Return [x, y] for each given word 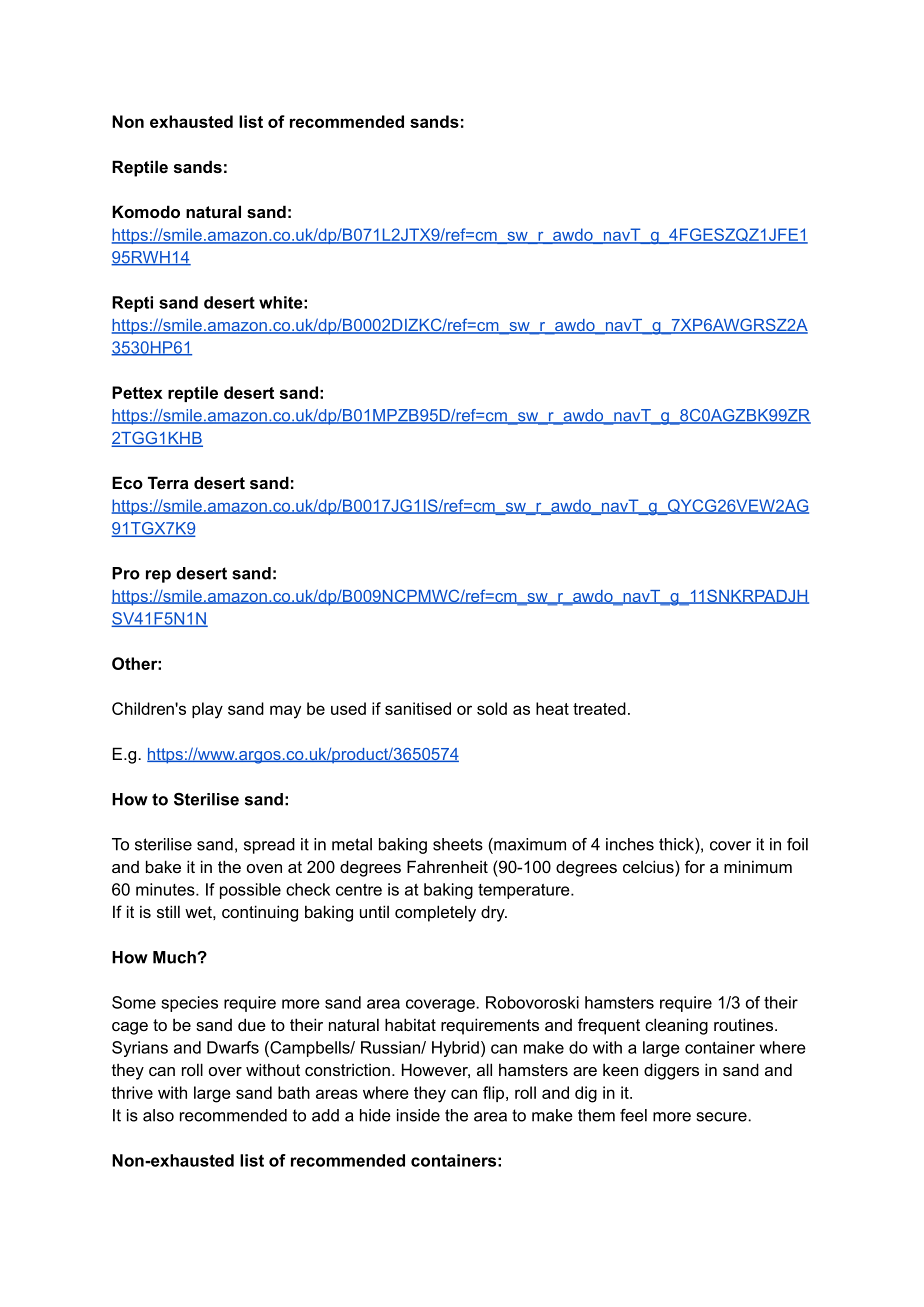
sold [492, 708]
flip [495, 1094]
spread [269, 846]
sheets [458, 844]
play [207, 710]
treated [599, 708]
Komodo [146, 211]
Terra [168, 482]
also [158, 1115]
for [695, 866]
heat [552, 708]
